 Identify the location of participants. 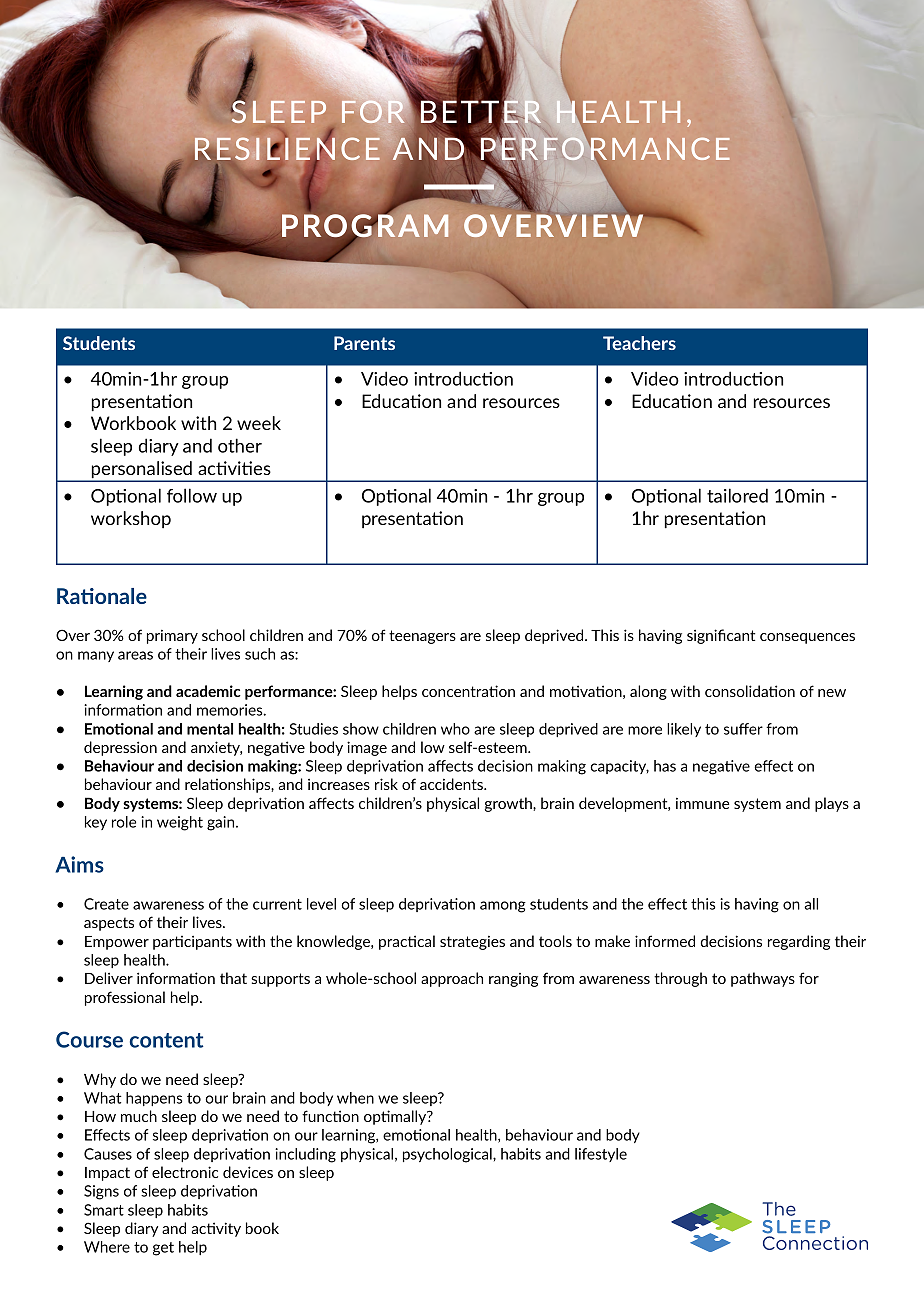
(192, 942).
